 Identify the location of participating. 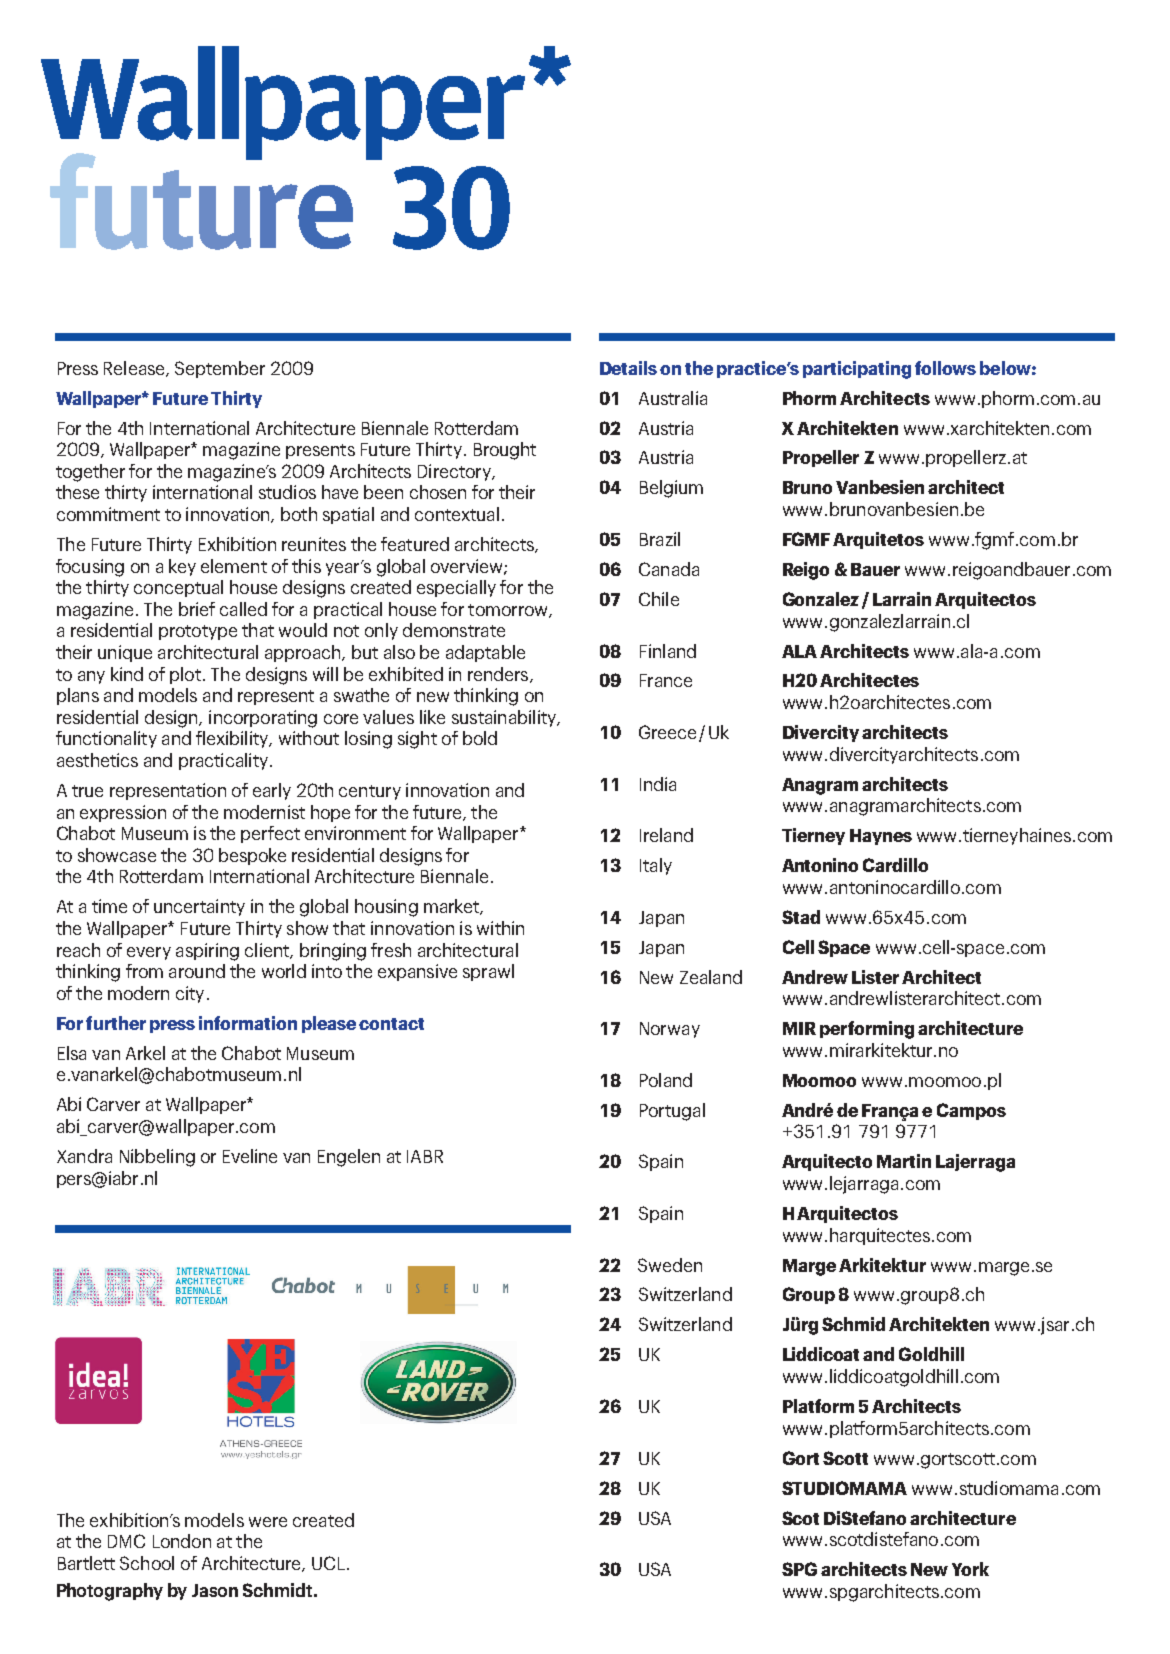
(857, 370).
